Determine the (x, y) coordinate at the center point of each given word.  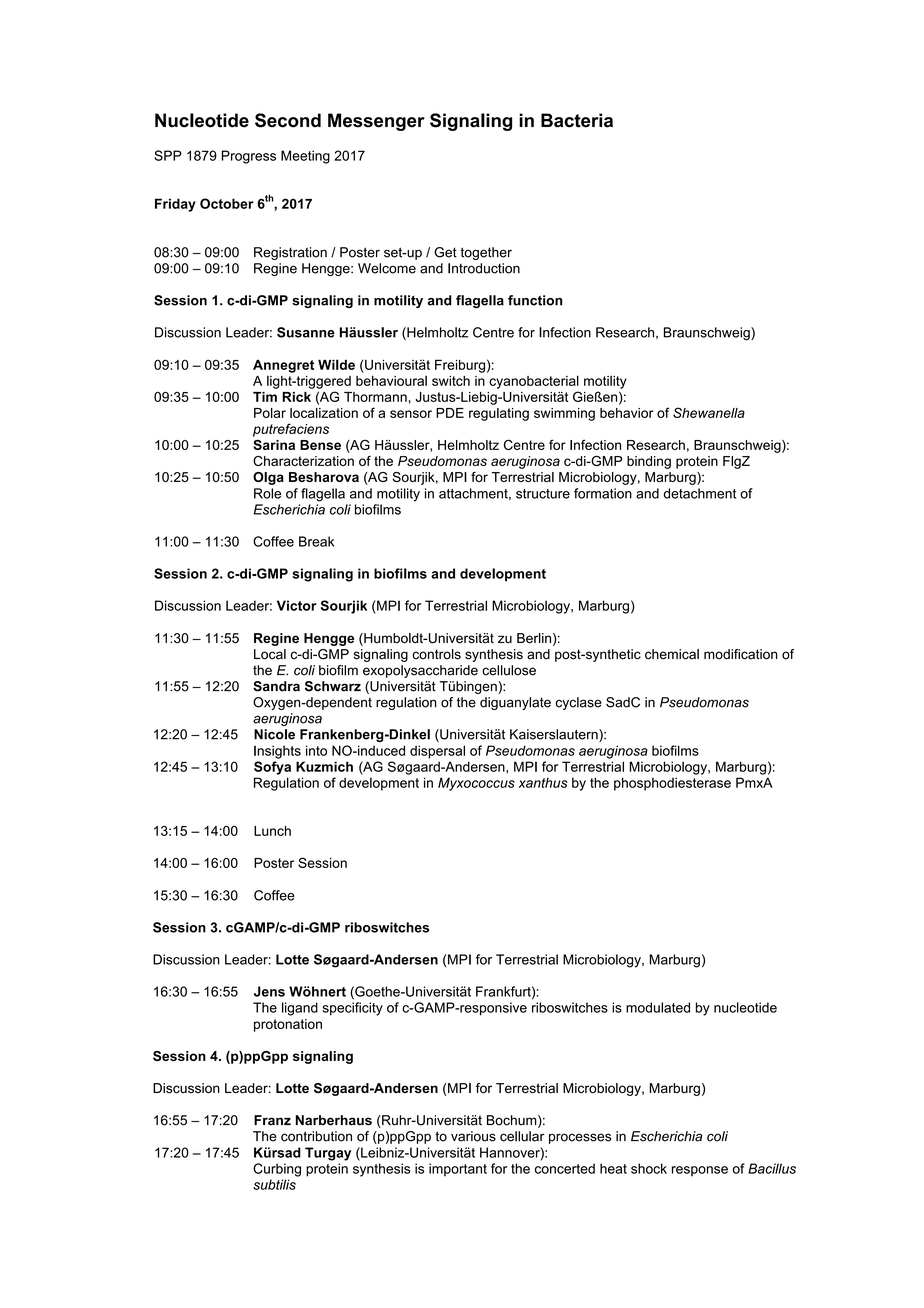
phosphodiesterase (672, 784)
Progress (249, 157)
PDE (450, 413)
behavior (627, 413)
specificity (352, 1009)
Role (267, 493)
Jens (269, 991)
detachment (700, 493)
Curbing (277, 1170)
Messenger (376, 122)
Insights (277, 752)
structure (543, 494)
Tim (265, 397)
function (535, 300)
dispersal (437, 752)
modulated (658, 1007)
